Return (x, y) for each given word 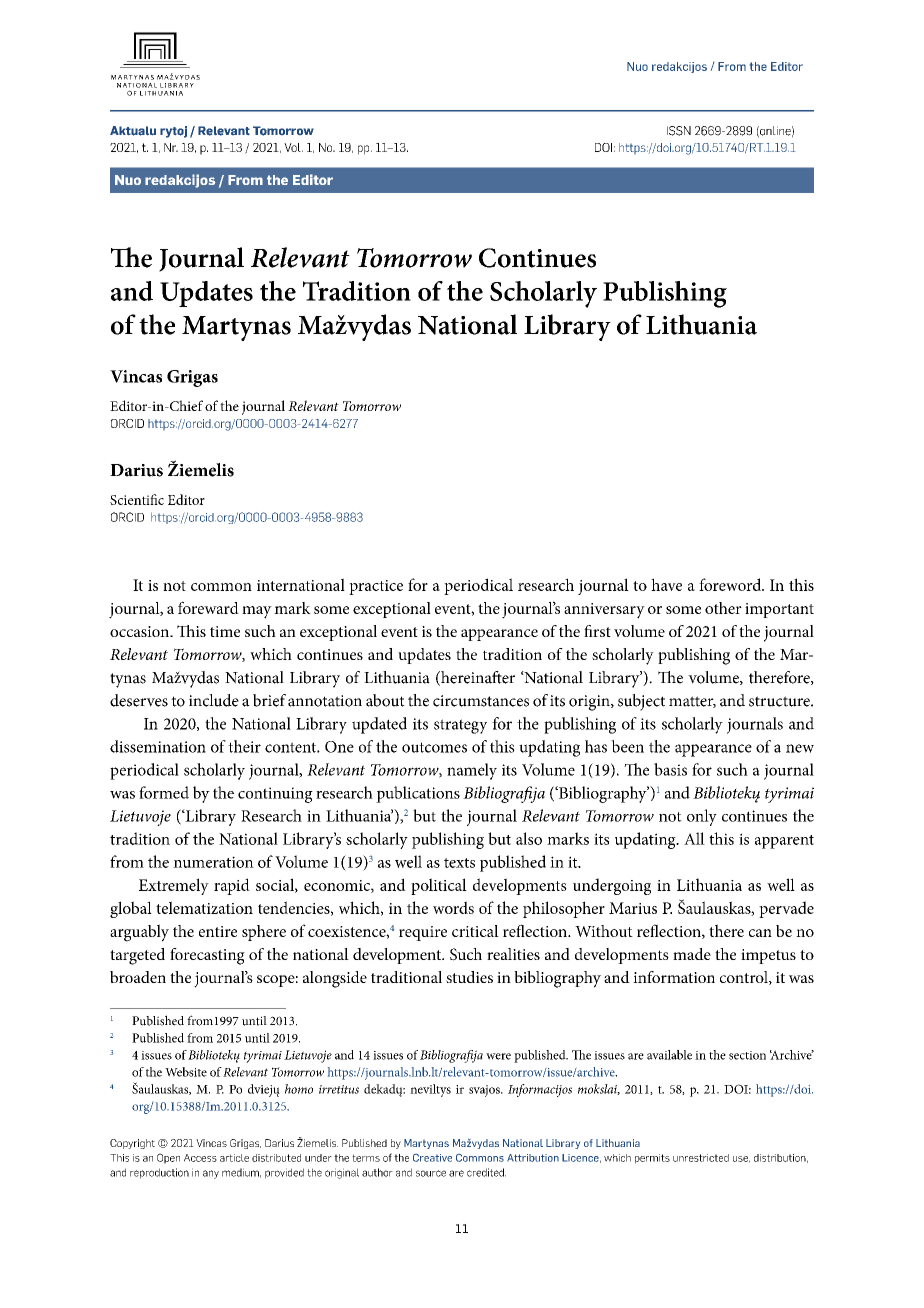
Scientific (137, 499)
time (225, 631)
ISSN (679, 131)
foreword (731, 584)
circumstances (481, 701)
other (723, 608)
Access (200, 1158)
